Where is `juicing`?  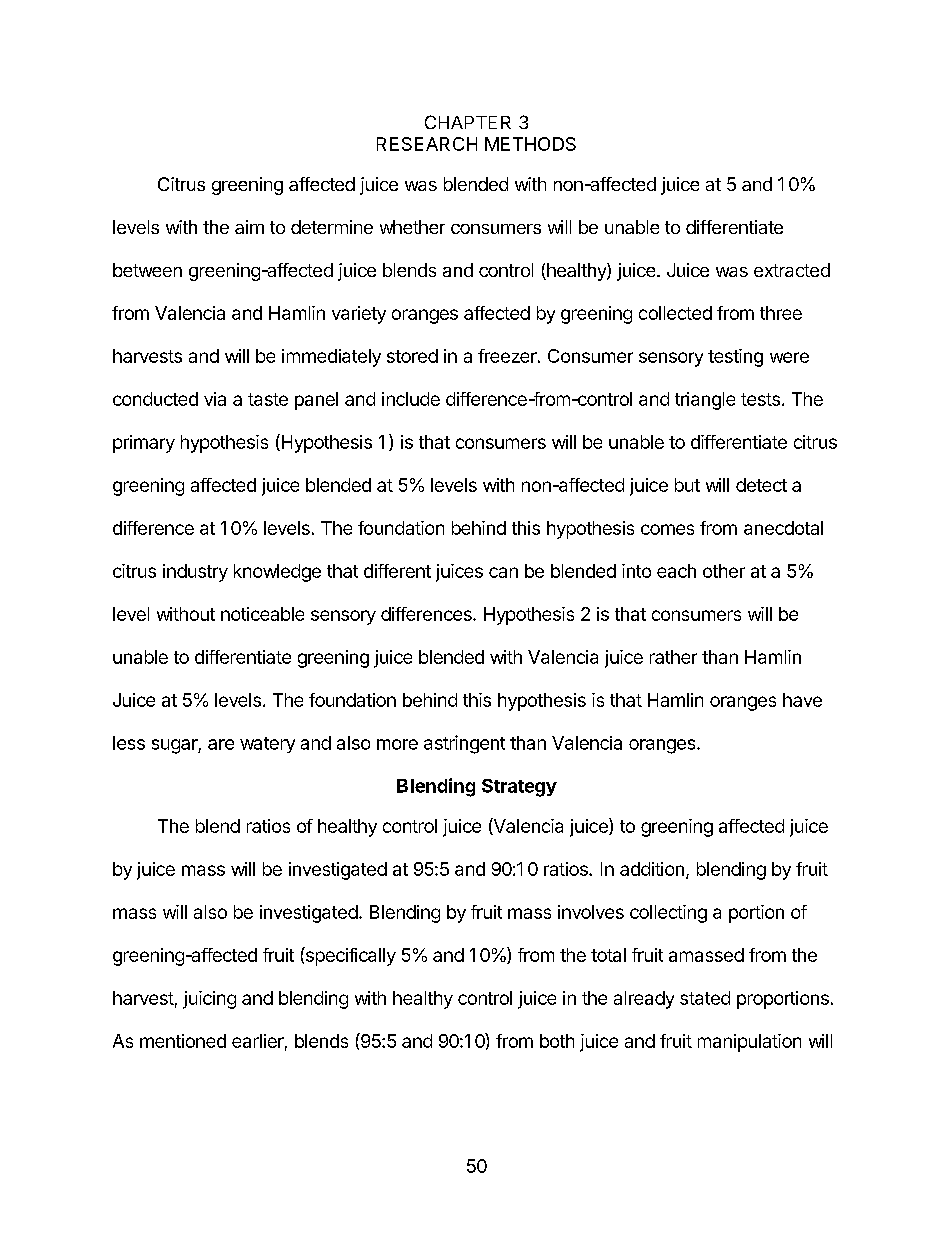
juicing is located at coordinates (209, 1000).
